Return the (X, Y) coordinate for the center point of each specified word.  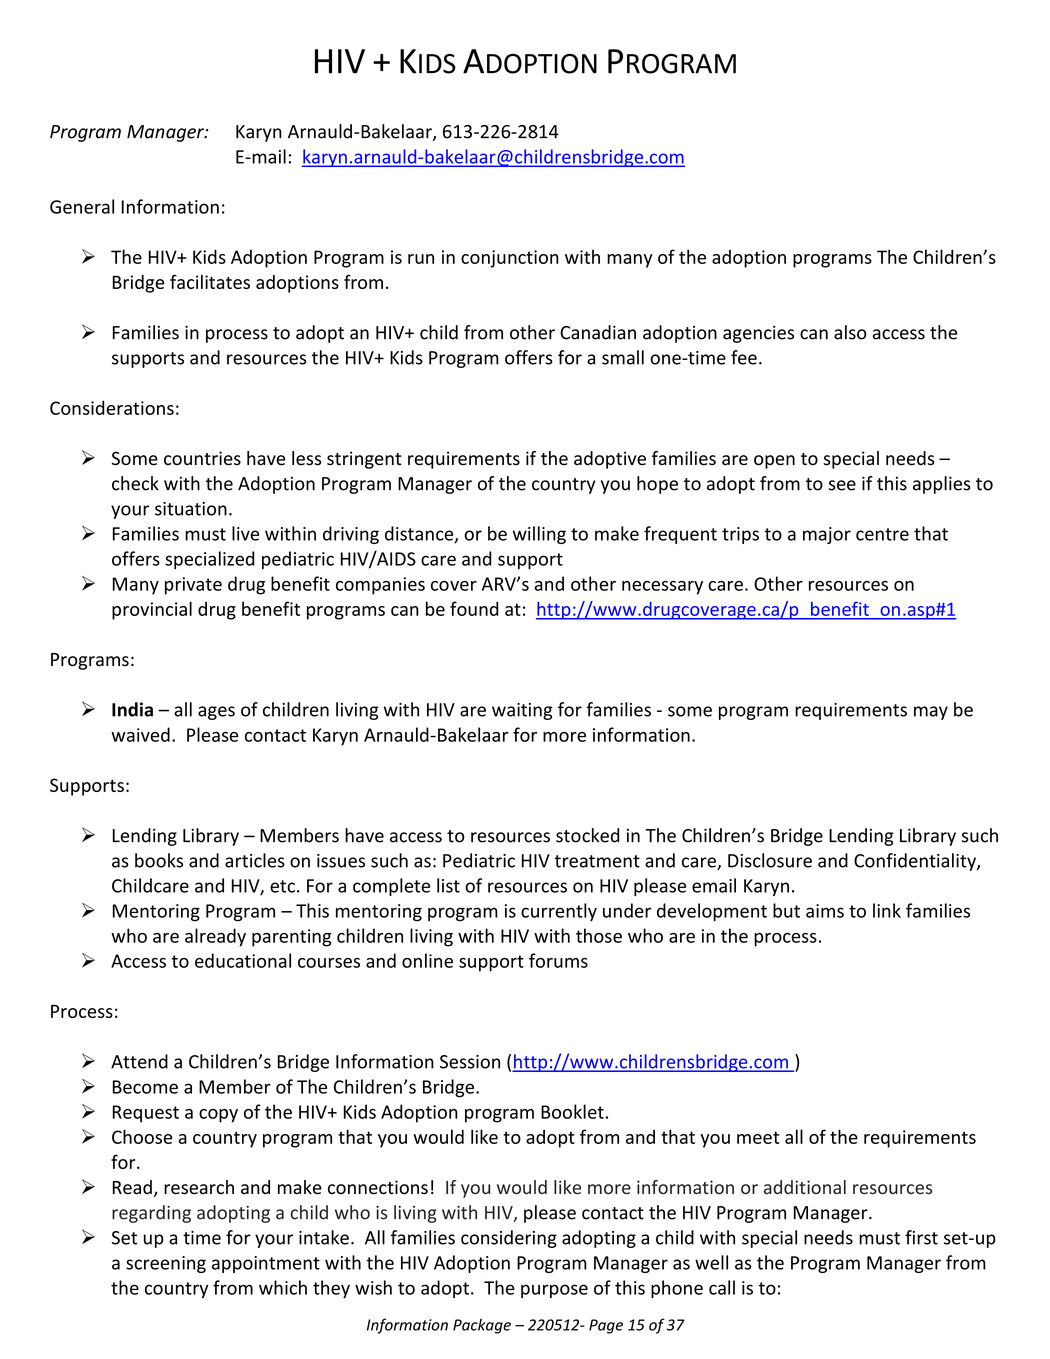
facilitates (210, 281)
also (850, 332)
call (722, 1287)
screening (166, 1264)
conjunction (510, 259)
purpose (554, 1291)
